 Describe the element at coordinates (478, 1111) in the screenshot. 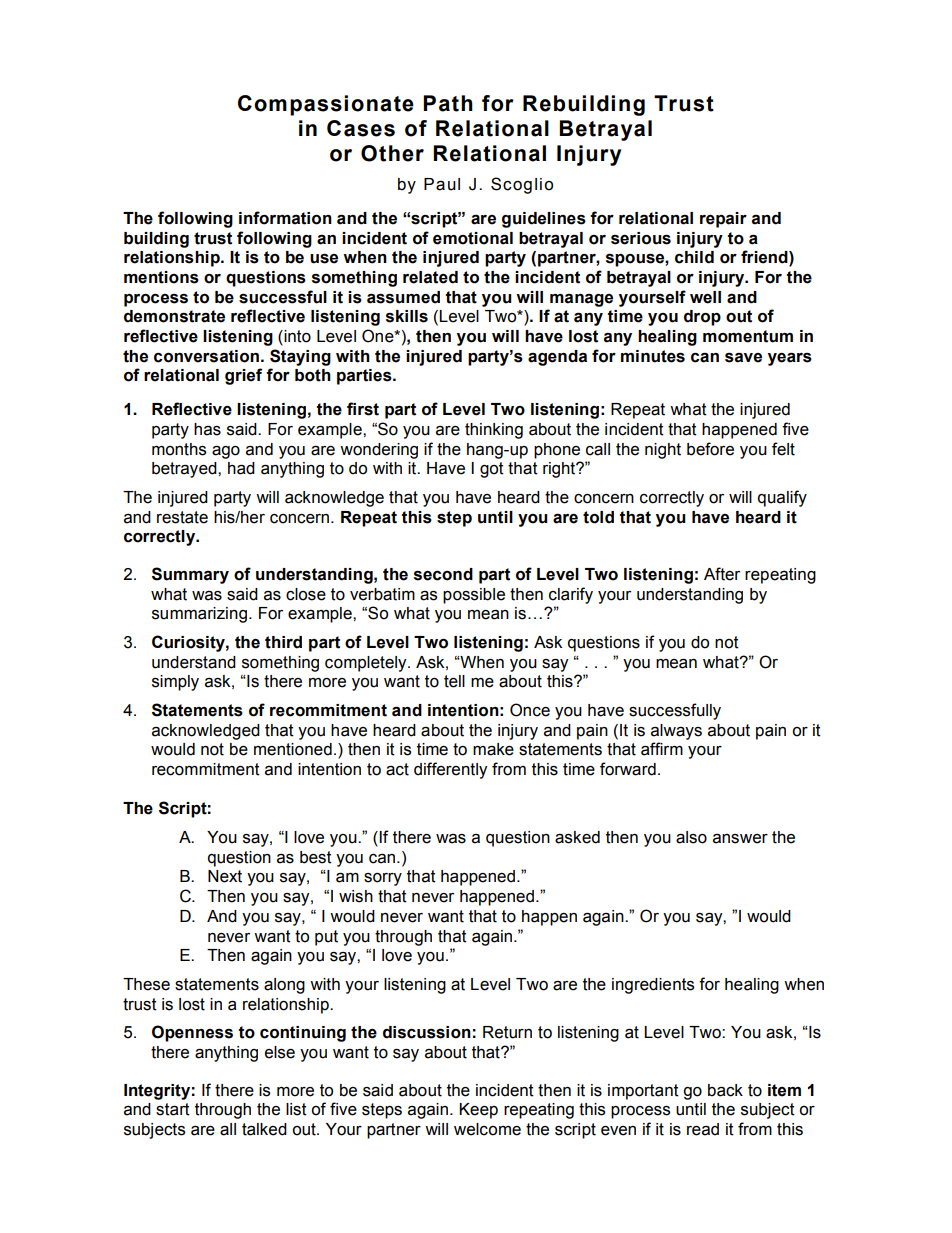

I see `Keep` at that location.
